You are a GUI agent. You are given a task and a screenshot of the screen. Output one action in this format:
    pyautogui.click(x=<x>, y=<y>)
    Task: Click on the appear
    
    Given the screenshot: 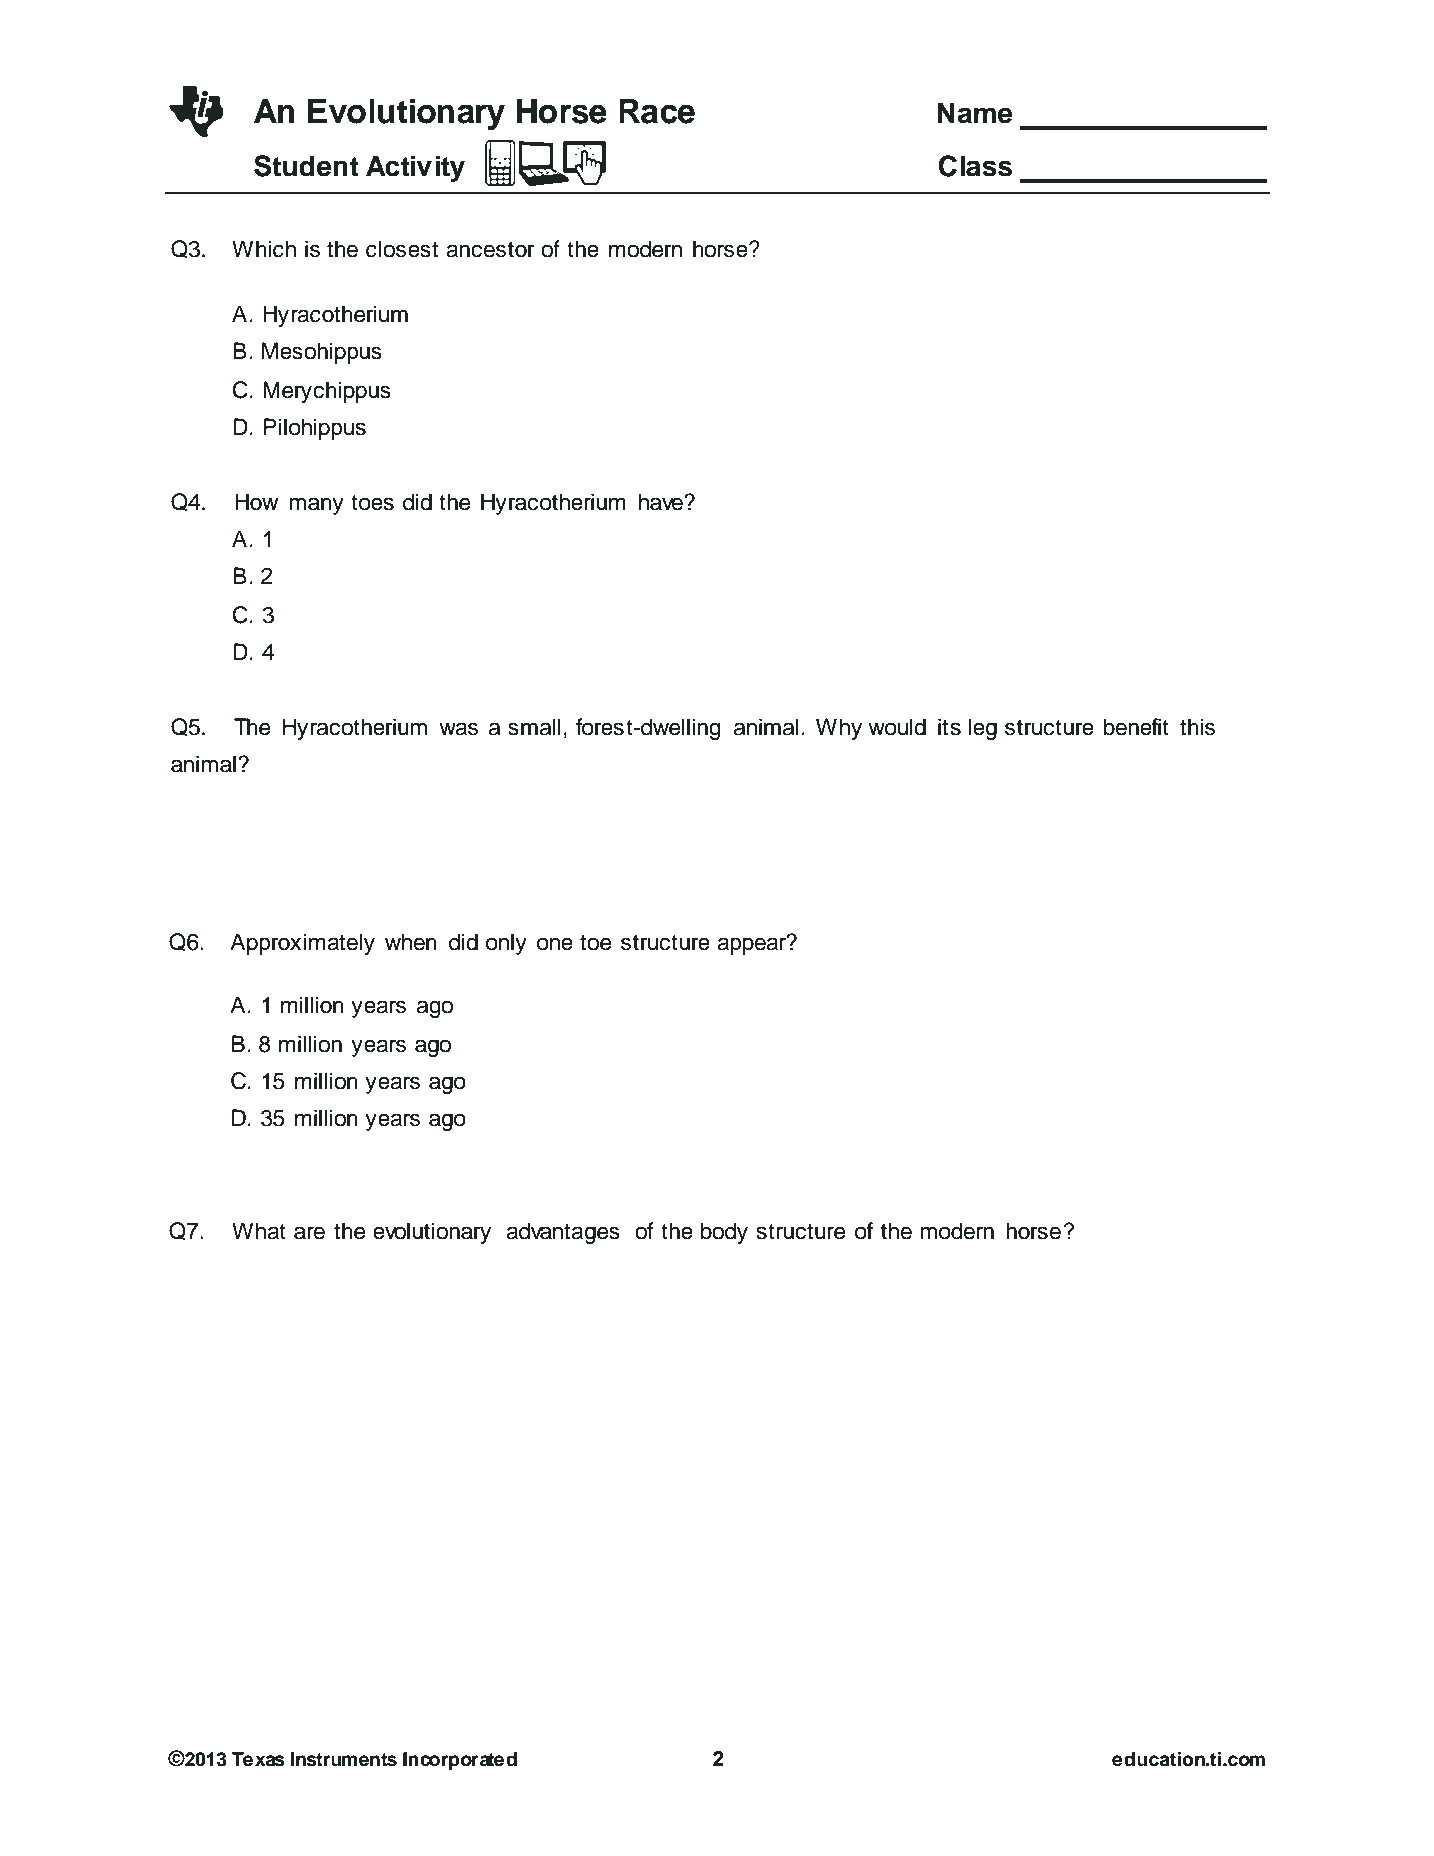 What is the action you would take?
    pyautogui.click(x=753, y=945)
